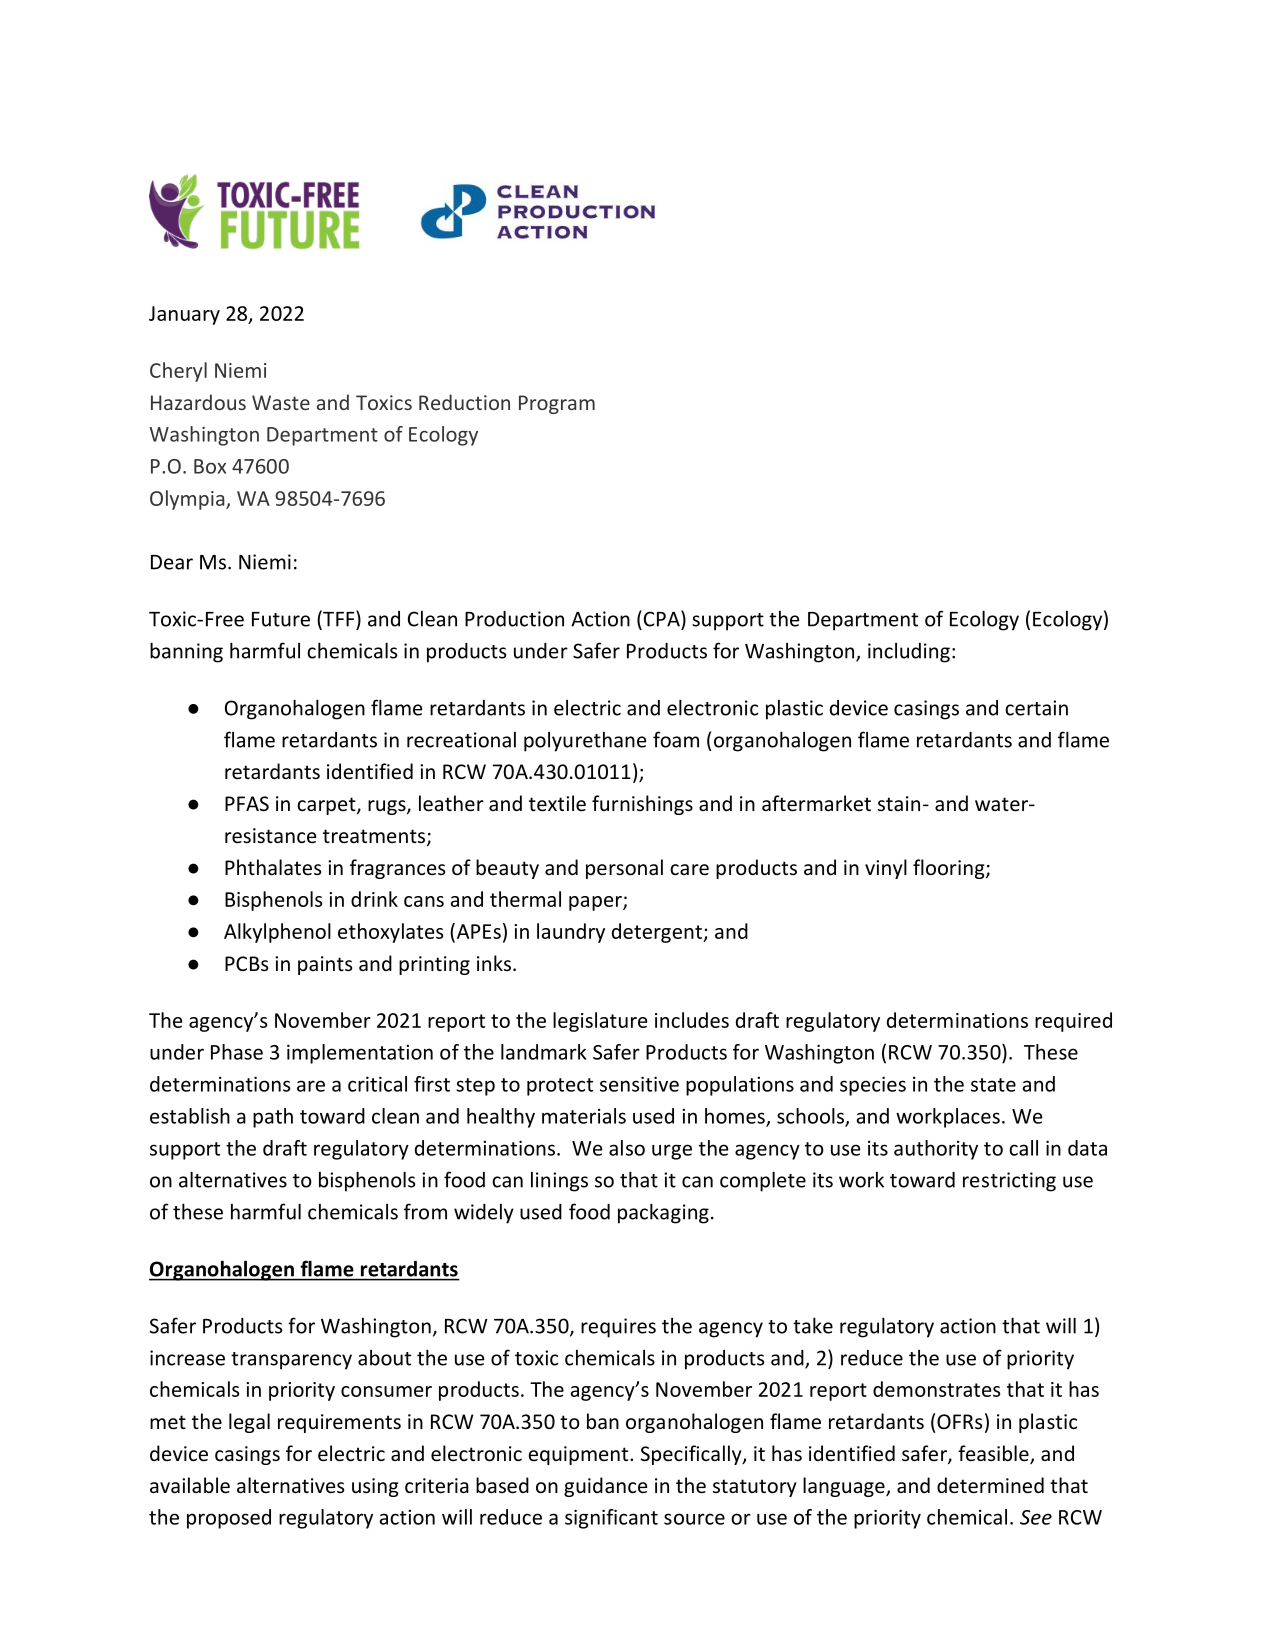 The width and height of the screenshot is (1267, 1639). Describe the element at coordinates (909, 653) in the screenshot. I see `including` at that location.
